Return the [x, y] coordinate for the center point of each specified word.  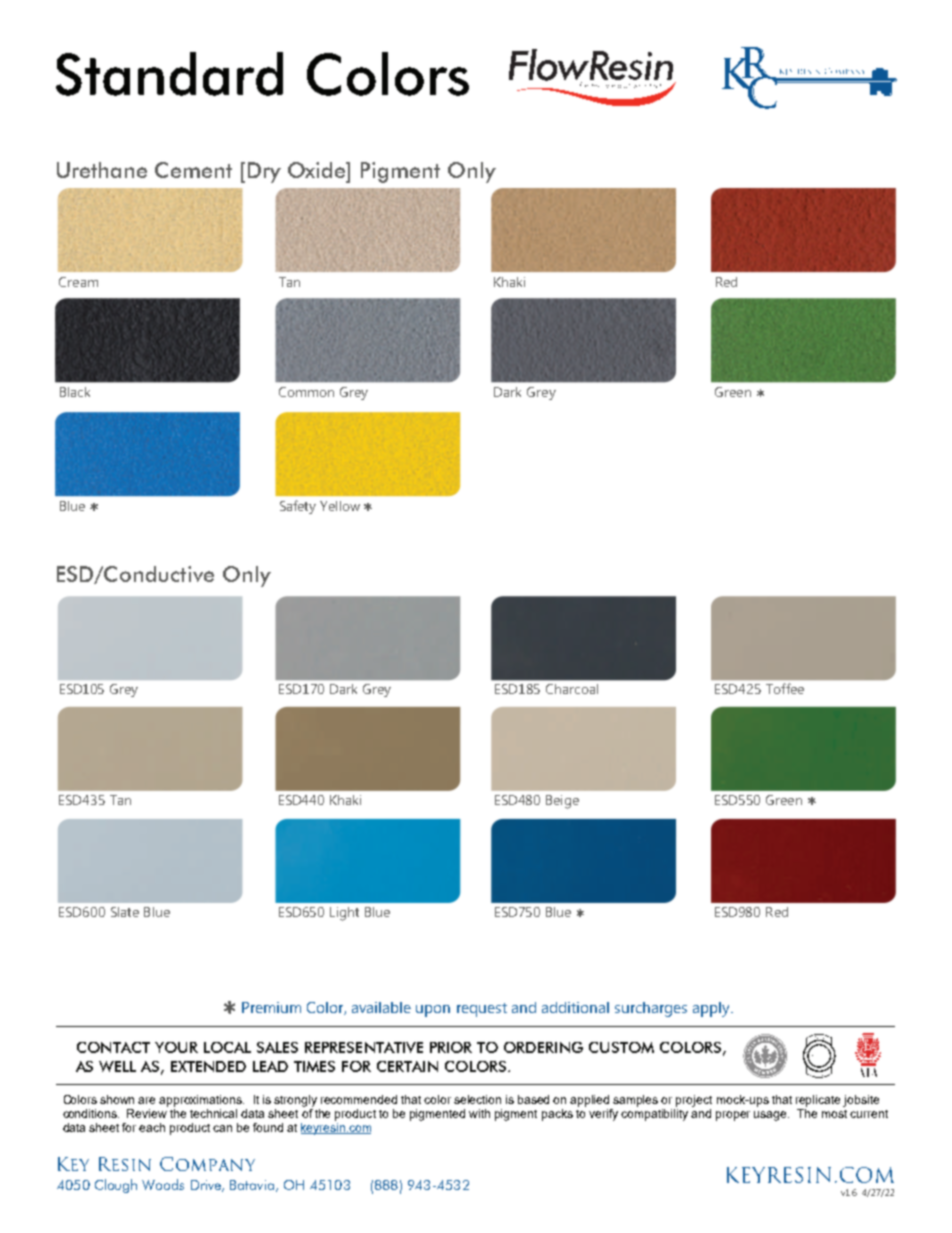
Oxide [318, 170]
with [479, 1113]
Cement [193, 170]
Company [207, 1164]
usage [771, 1116]
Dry [264, 172]
